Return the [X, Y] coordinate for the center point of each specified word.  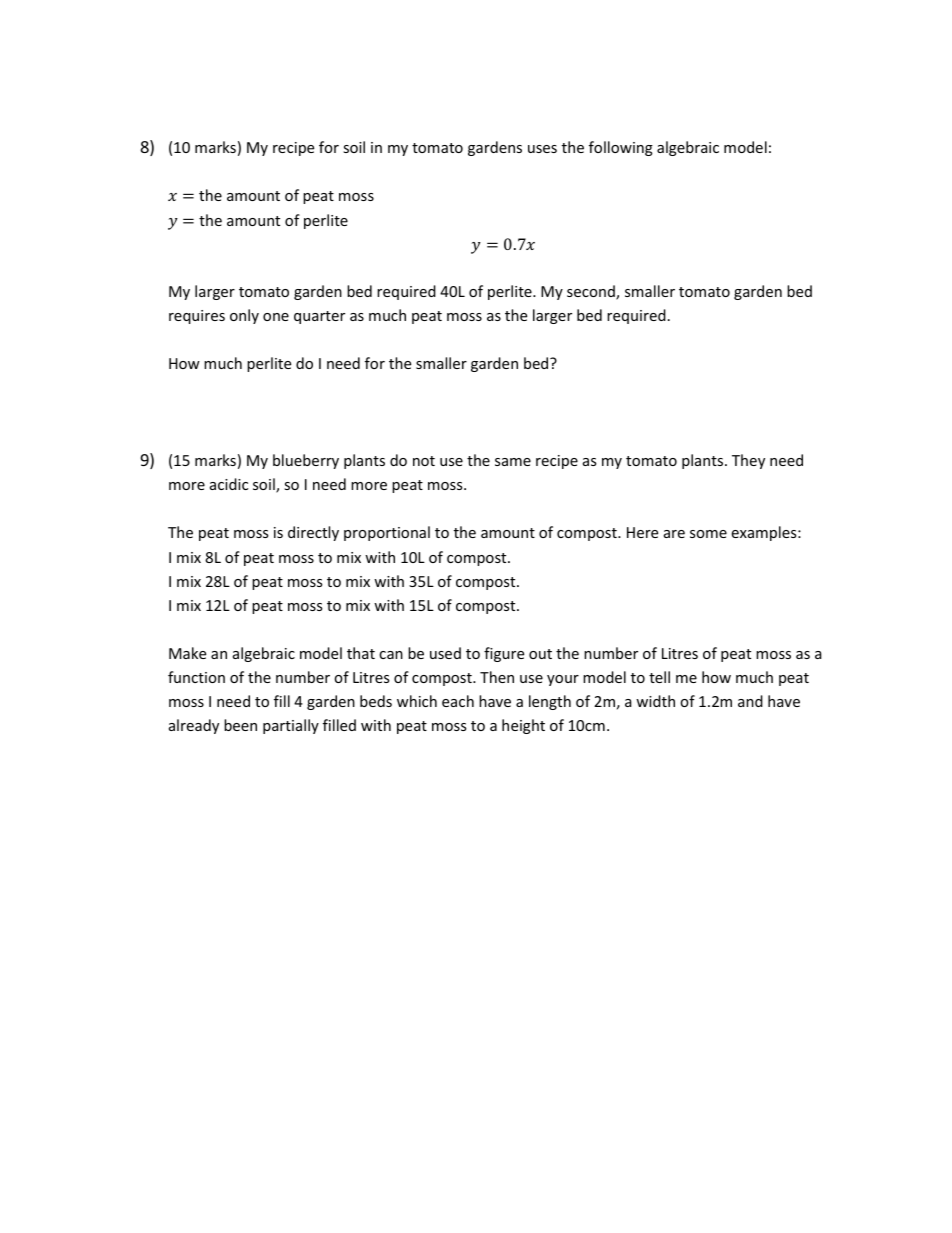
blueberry [306, 461]
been [240, 725]
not [424, 461]
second [592, 292]
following [621, 148]
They [748, 461]
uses [542, 149]
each [458, 701]
